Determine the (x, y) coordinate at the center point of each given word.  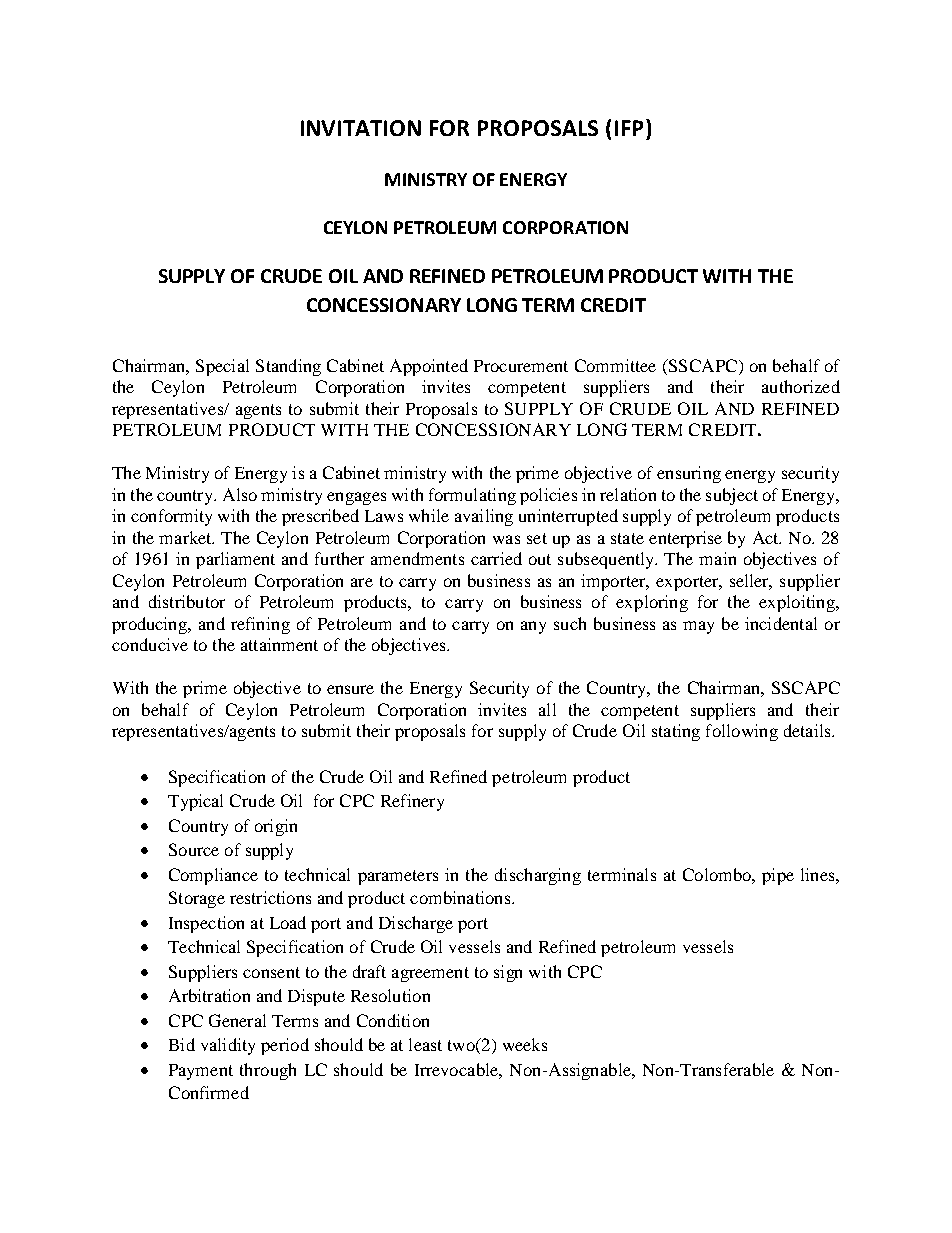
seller (751, 581)
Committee (615, 365)
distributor (187, 601)
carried (496, 558)
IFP (629, 128)
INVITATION (361, 128)
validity (228, 1046)
